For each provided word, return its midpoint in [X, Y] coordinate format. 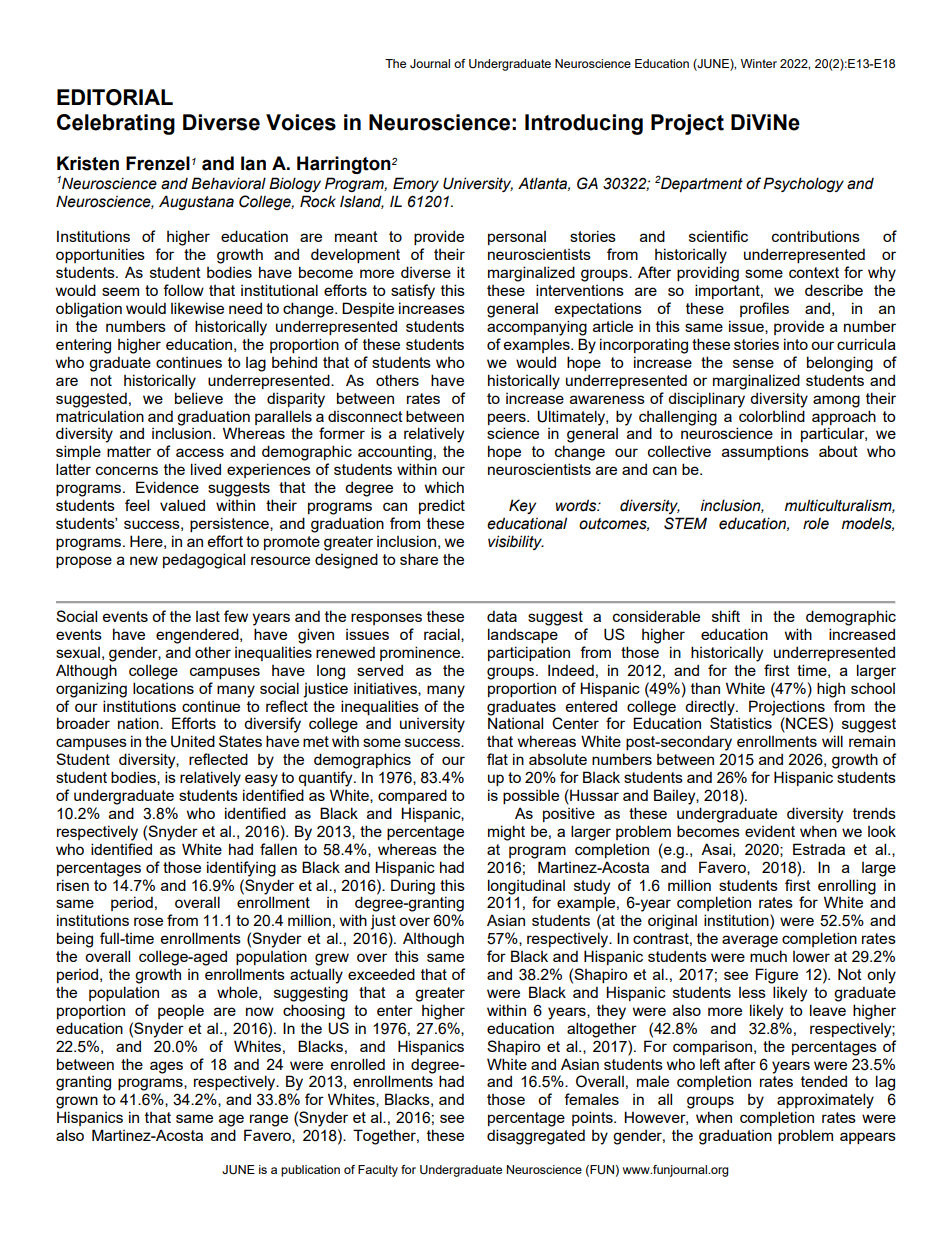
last [208, 616]
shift [726, 616]
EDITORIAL [115, 97]
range [269, 1120]
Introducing [584, 124]
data [502, 616]
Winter [759, 63]
